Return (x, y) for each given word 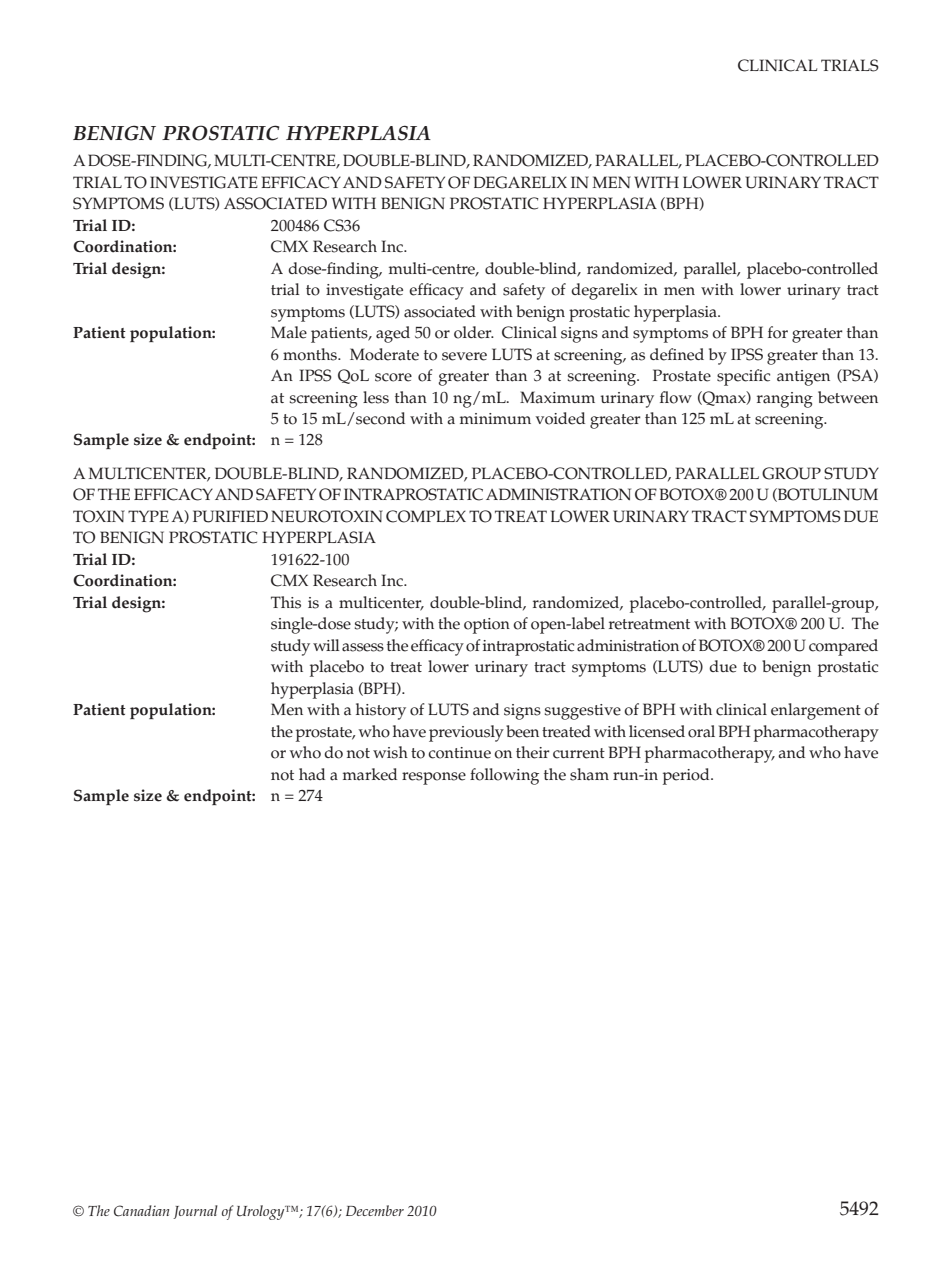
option (487, 626)
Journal (195, 1212)
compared (843, 647)
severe (464, 356)
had (312, 774)
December (375, 1210)
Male (289, 332)
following (504, 776)
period (687, 776)
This (286, 602)
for (778, 332)
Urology (262, 1212)
